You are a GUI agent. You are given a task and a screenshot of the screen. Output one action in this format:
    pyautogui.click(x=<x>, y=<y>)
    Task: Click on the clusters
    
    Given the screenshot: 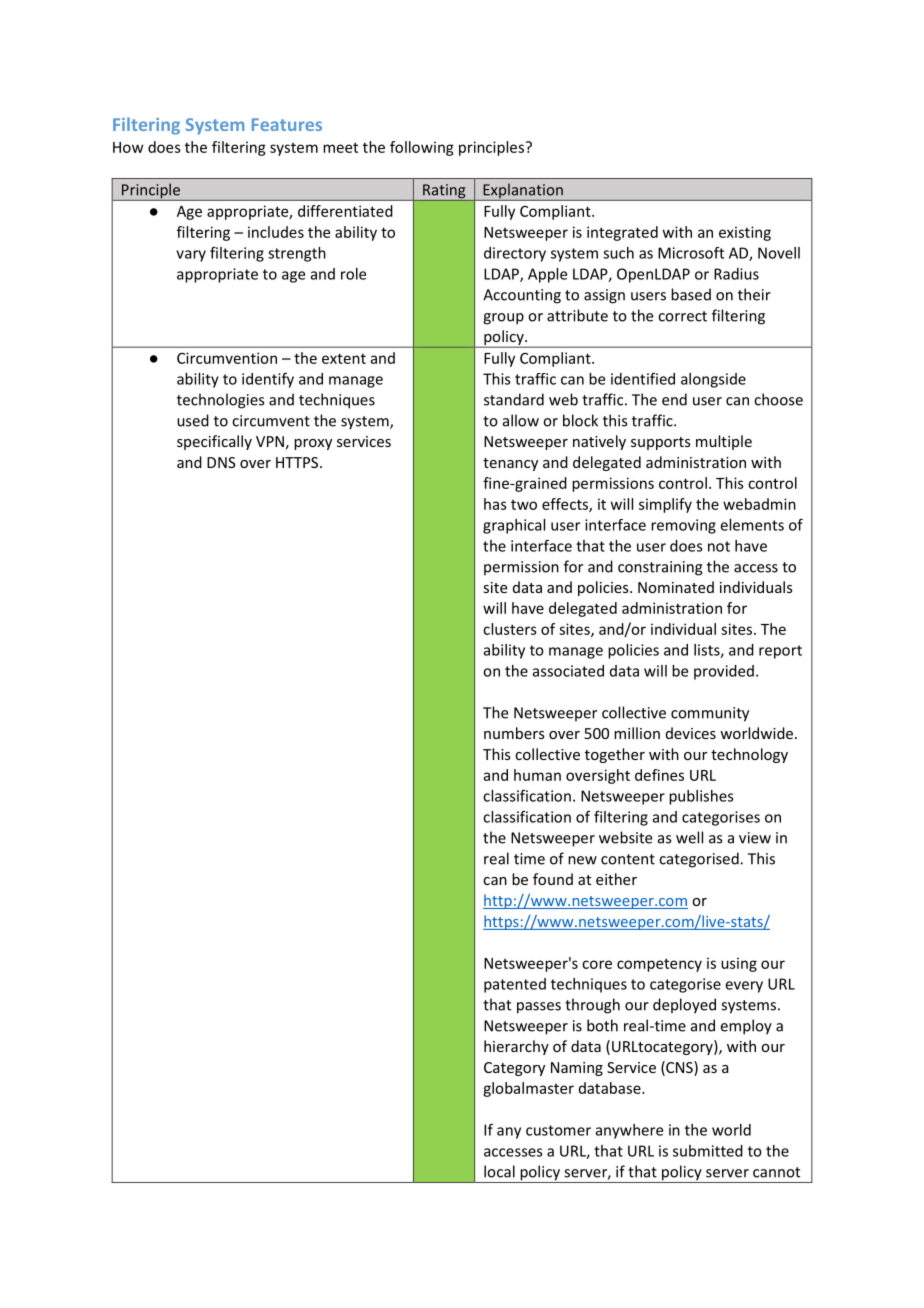 What is the action you would take?
    pyautogui.click(x=510, y=629)
